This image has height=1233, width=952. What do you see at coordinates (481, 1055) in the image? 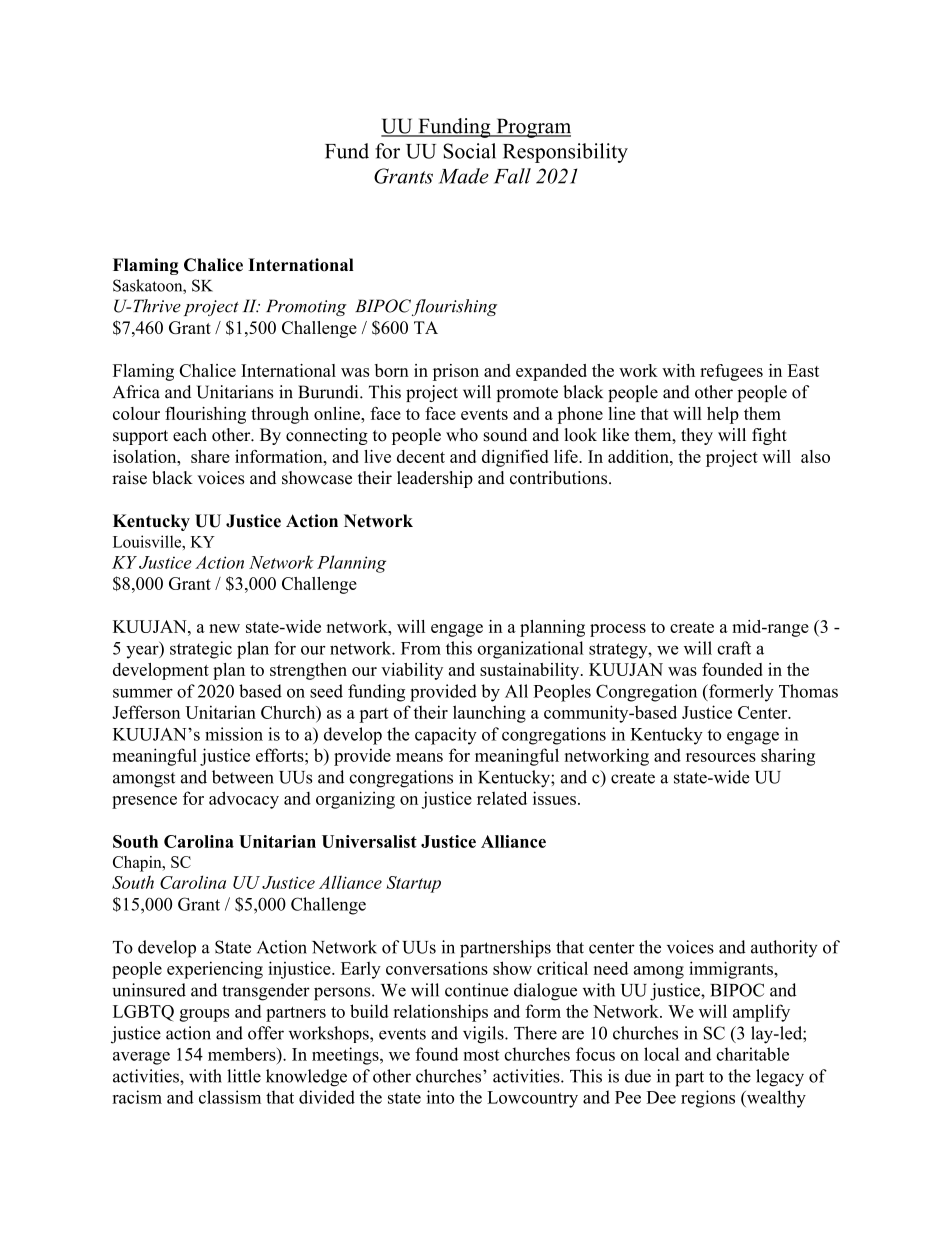
I see `most` at bounding box center [481, 1055].
